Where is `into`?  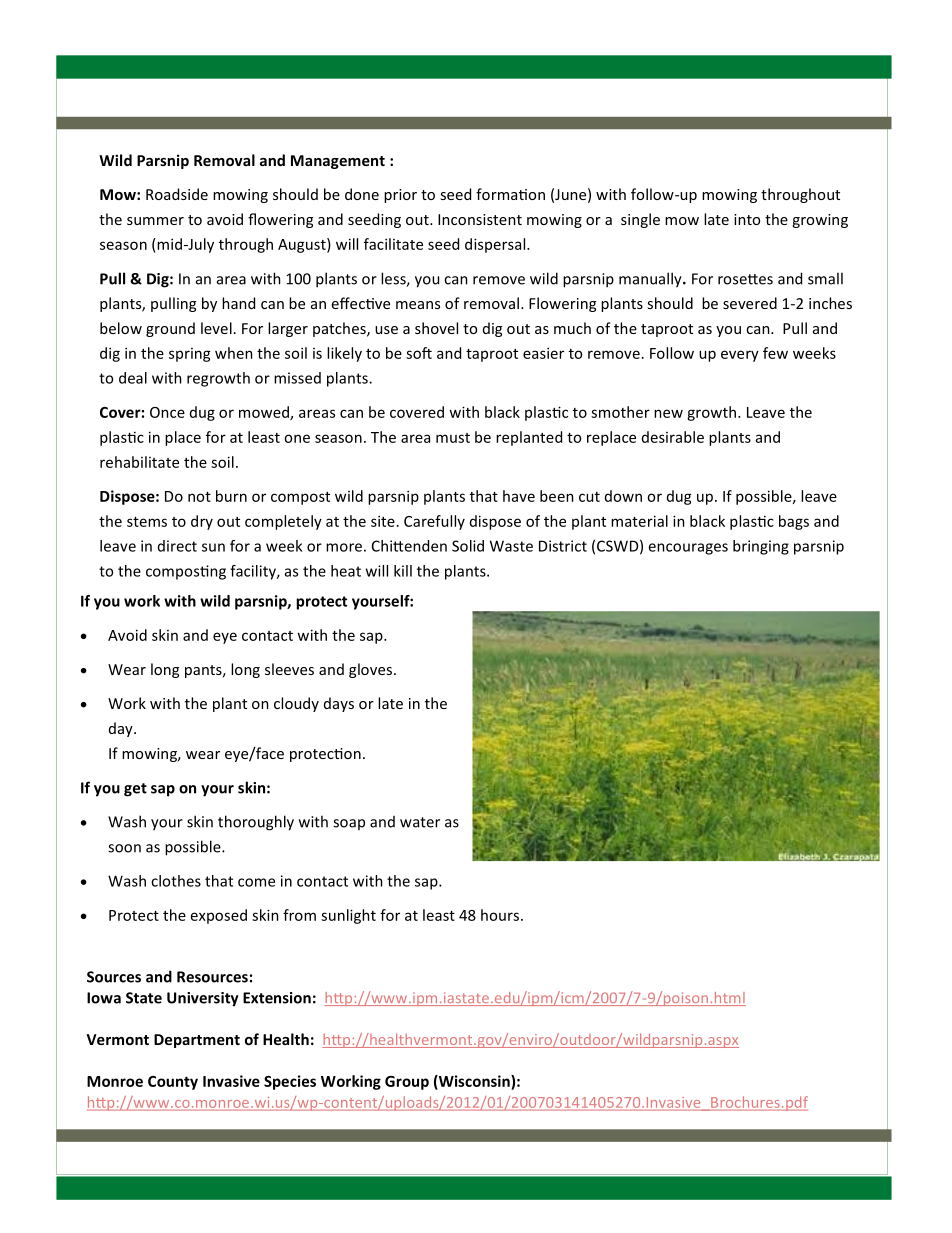
into is located at coordinates (747, 219).
